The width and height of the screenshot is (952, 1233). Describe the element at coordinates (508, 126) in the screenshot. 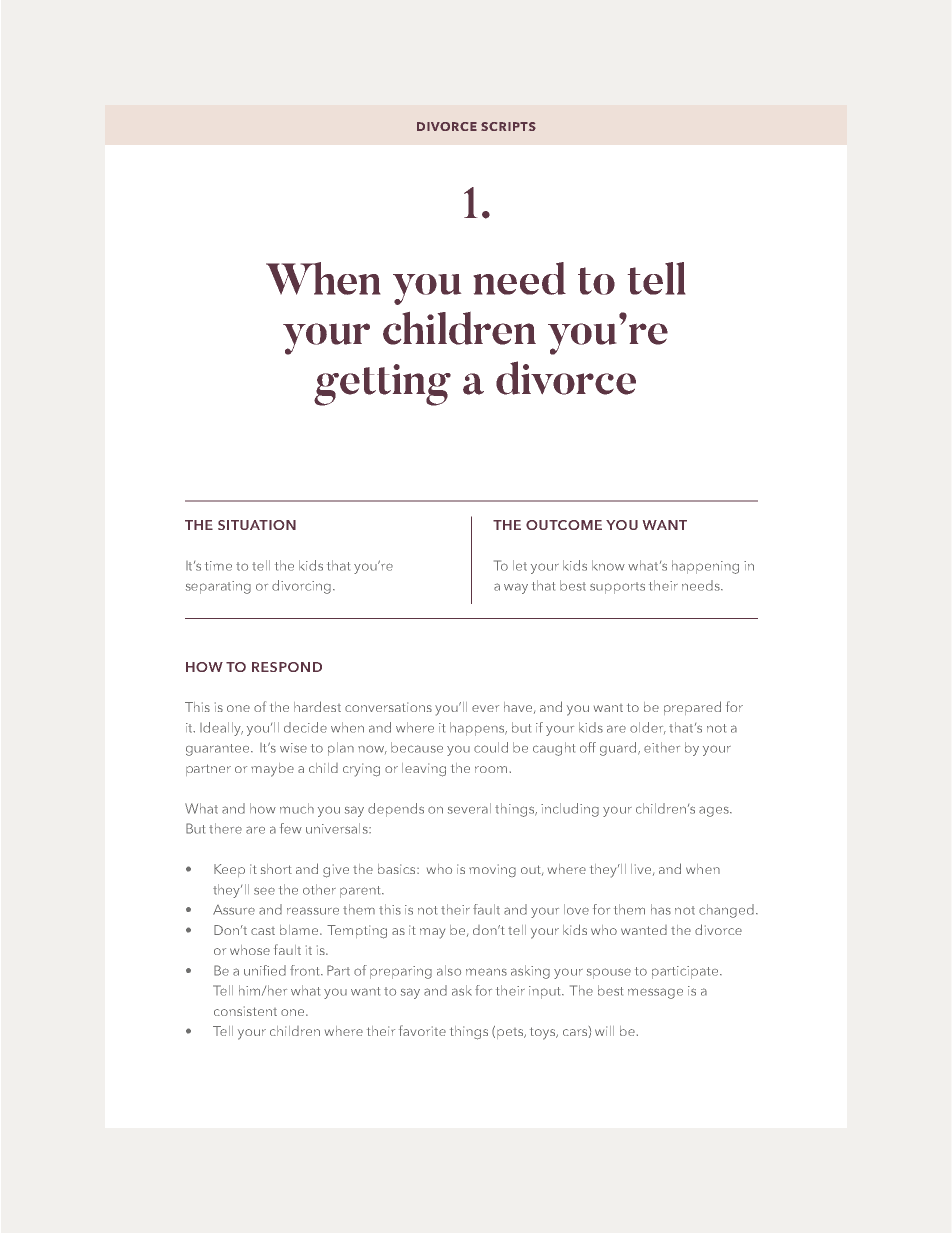

I see `SCRIPTS` at that location.
